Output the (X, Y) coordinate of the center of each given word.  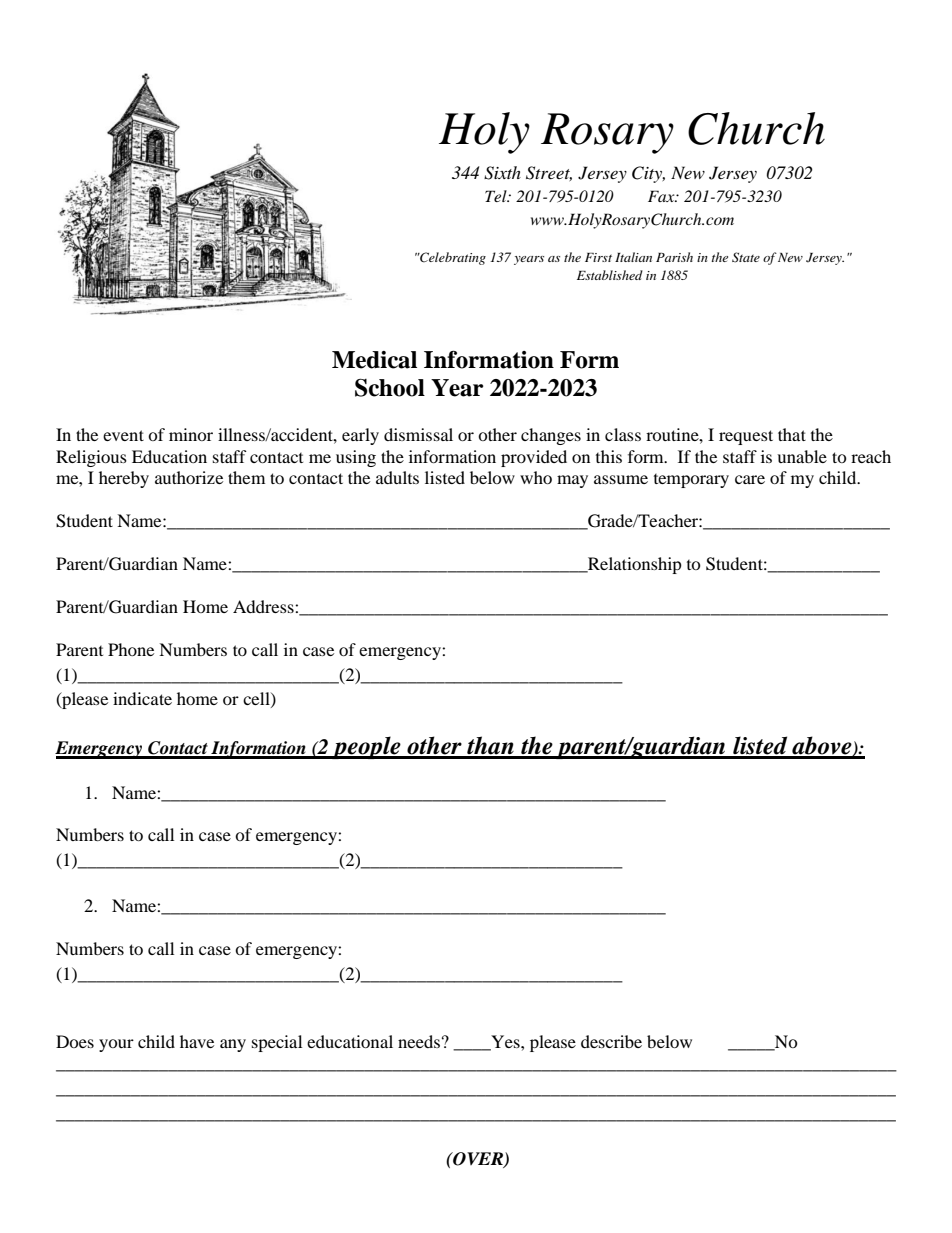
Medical (374, 360)
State (746, 257)
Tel (497, 196)
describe (611, 1041)
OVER (478, 1160)
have (197, 1041)
